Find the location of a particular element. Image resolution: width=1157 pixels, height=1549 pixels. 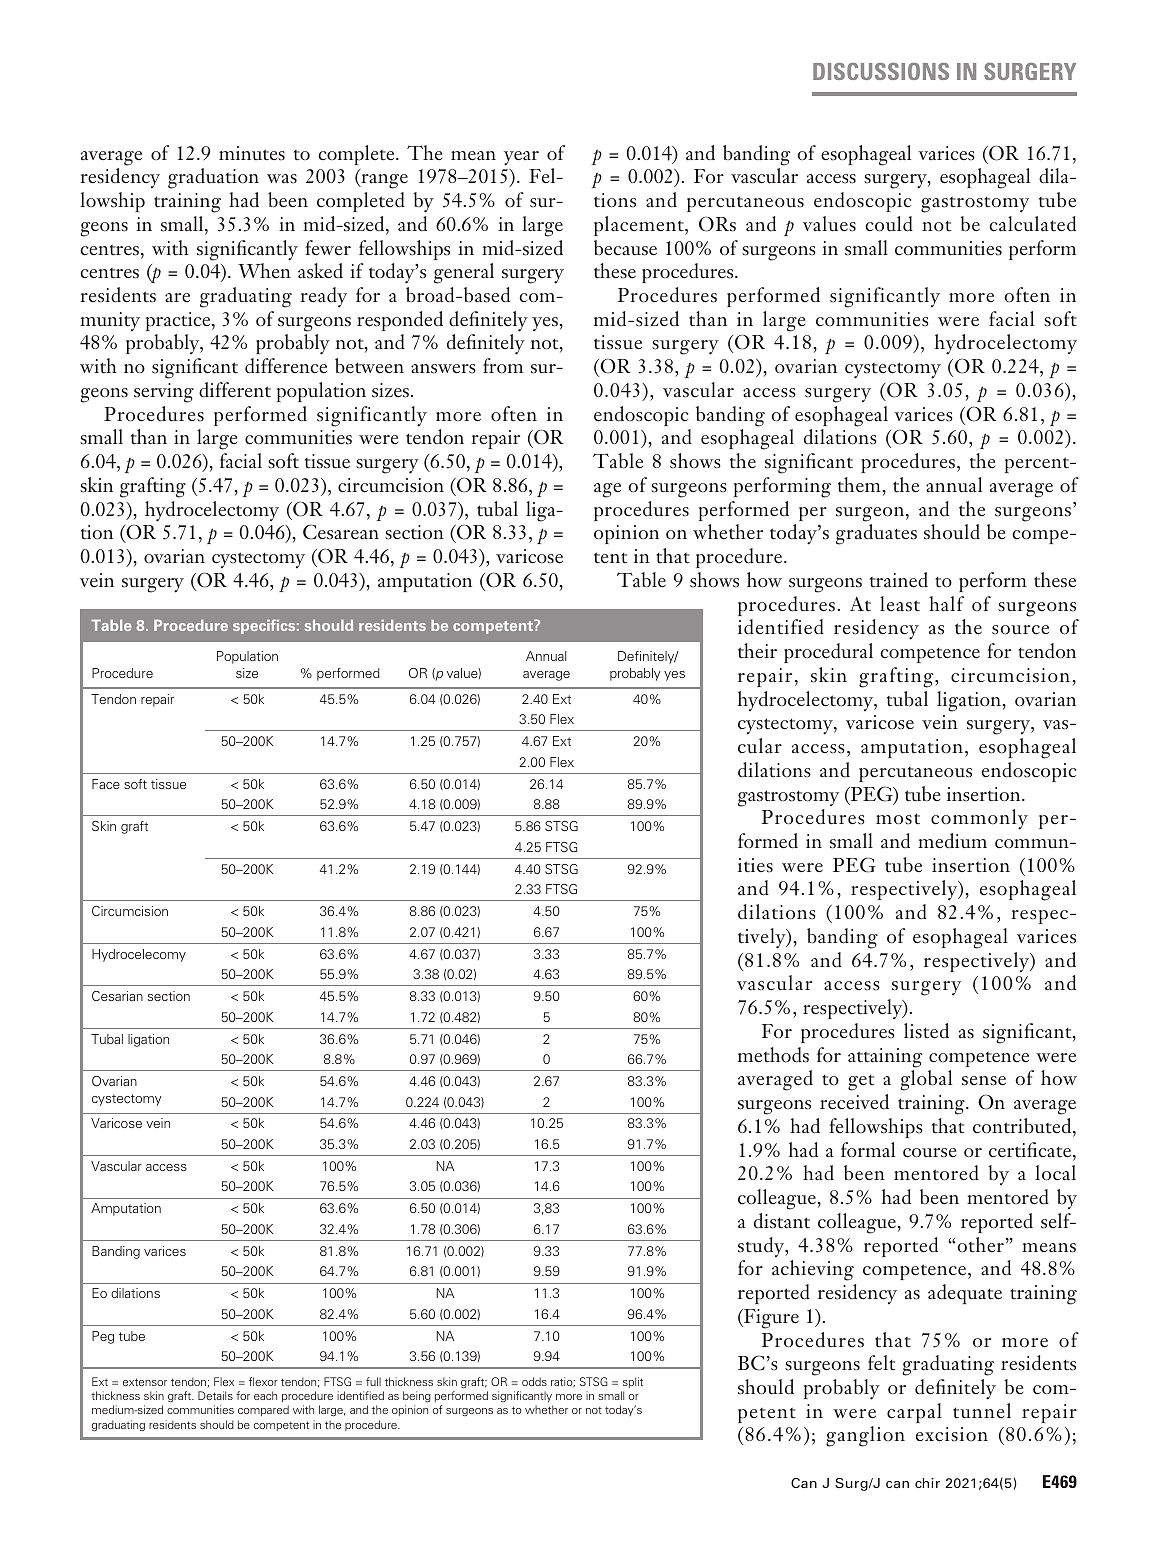

listed is located at coordinates (926, 1031).
